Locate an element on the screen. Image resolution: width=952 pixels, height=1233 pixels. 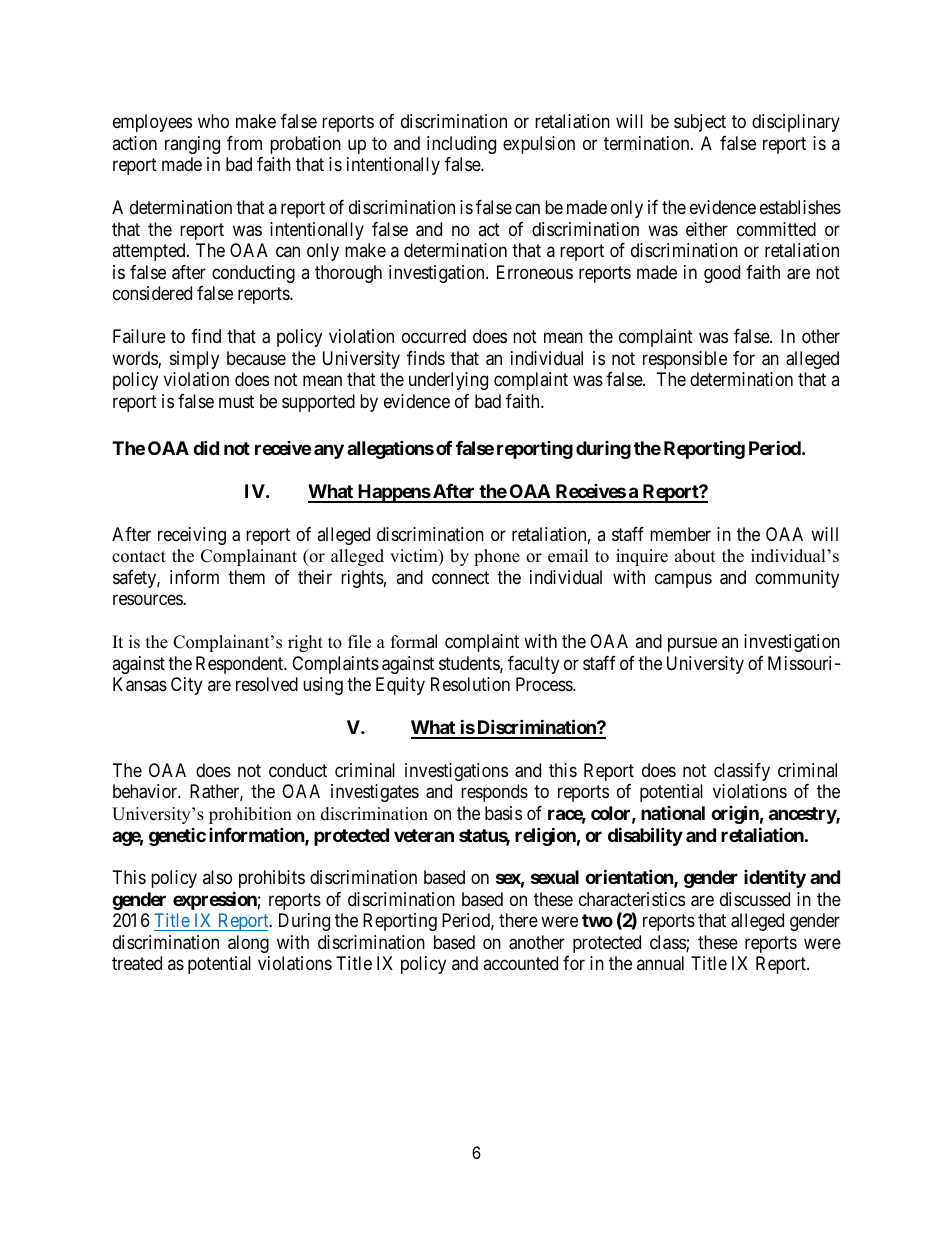
along is located at coordinates (248, 944).
